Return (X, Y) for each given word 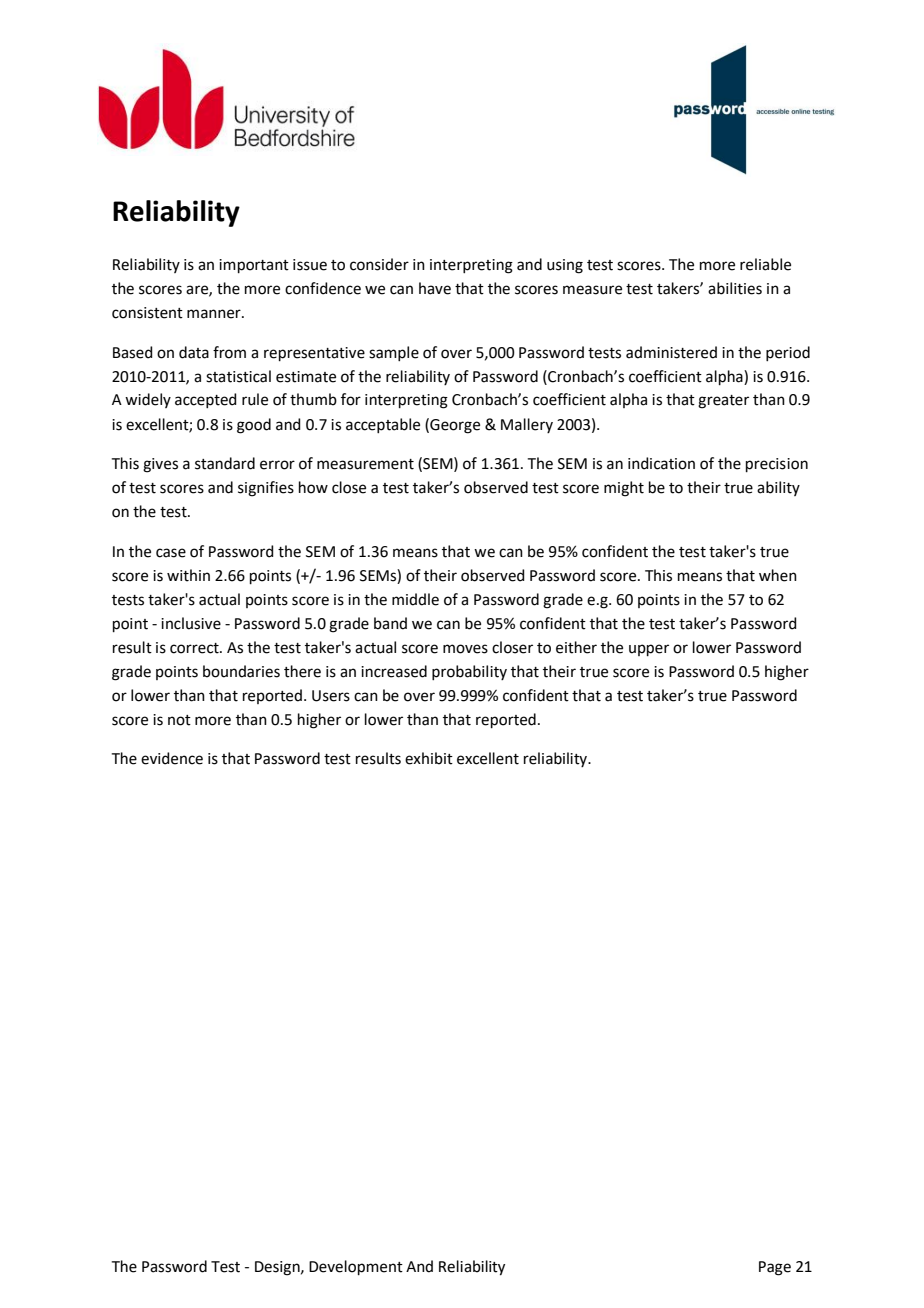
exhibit (429, 758)
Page (775, 1268)
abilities (735, 288)
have (435, 288)
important (254, 266)
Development (356, 1267)
